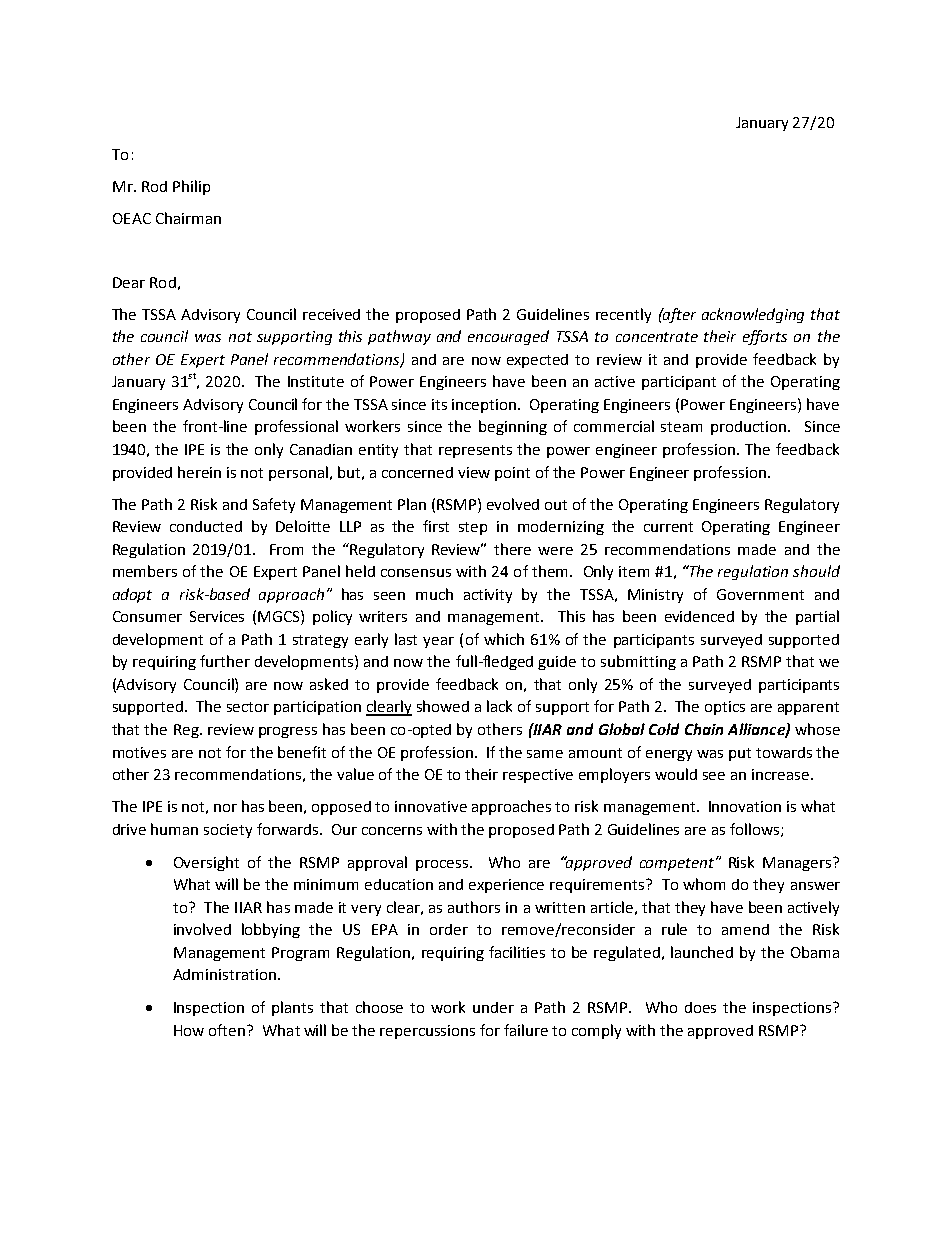 Image resolution: width=952 pixels, height=1233 pixels. Describe the element at coordinates (753, 315) in the page. I see `acknowledging` at that location.
